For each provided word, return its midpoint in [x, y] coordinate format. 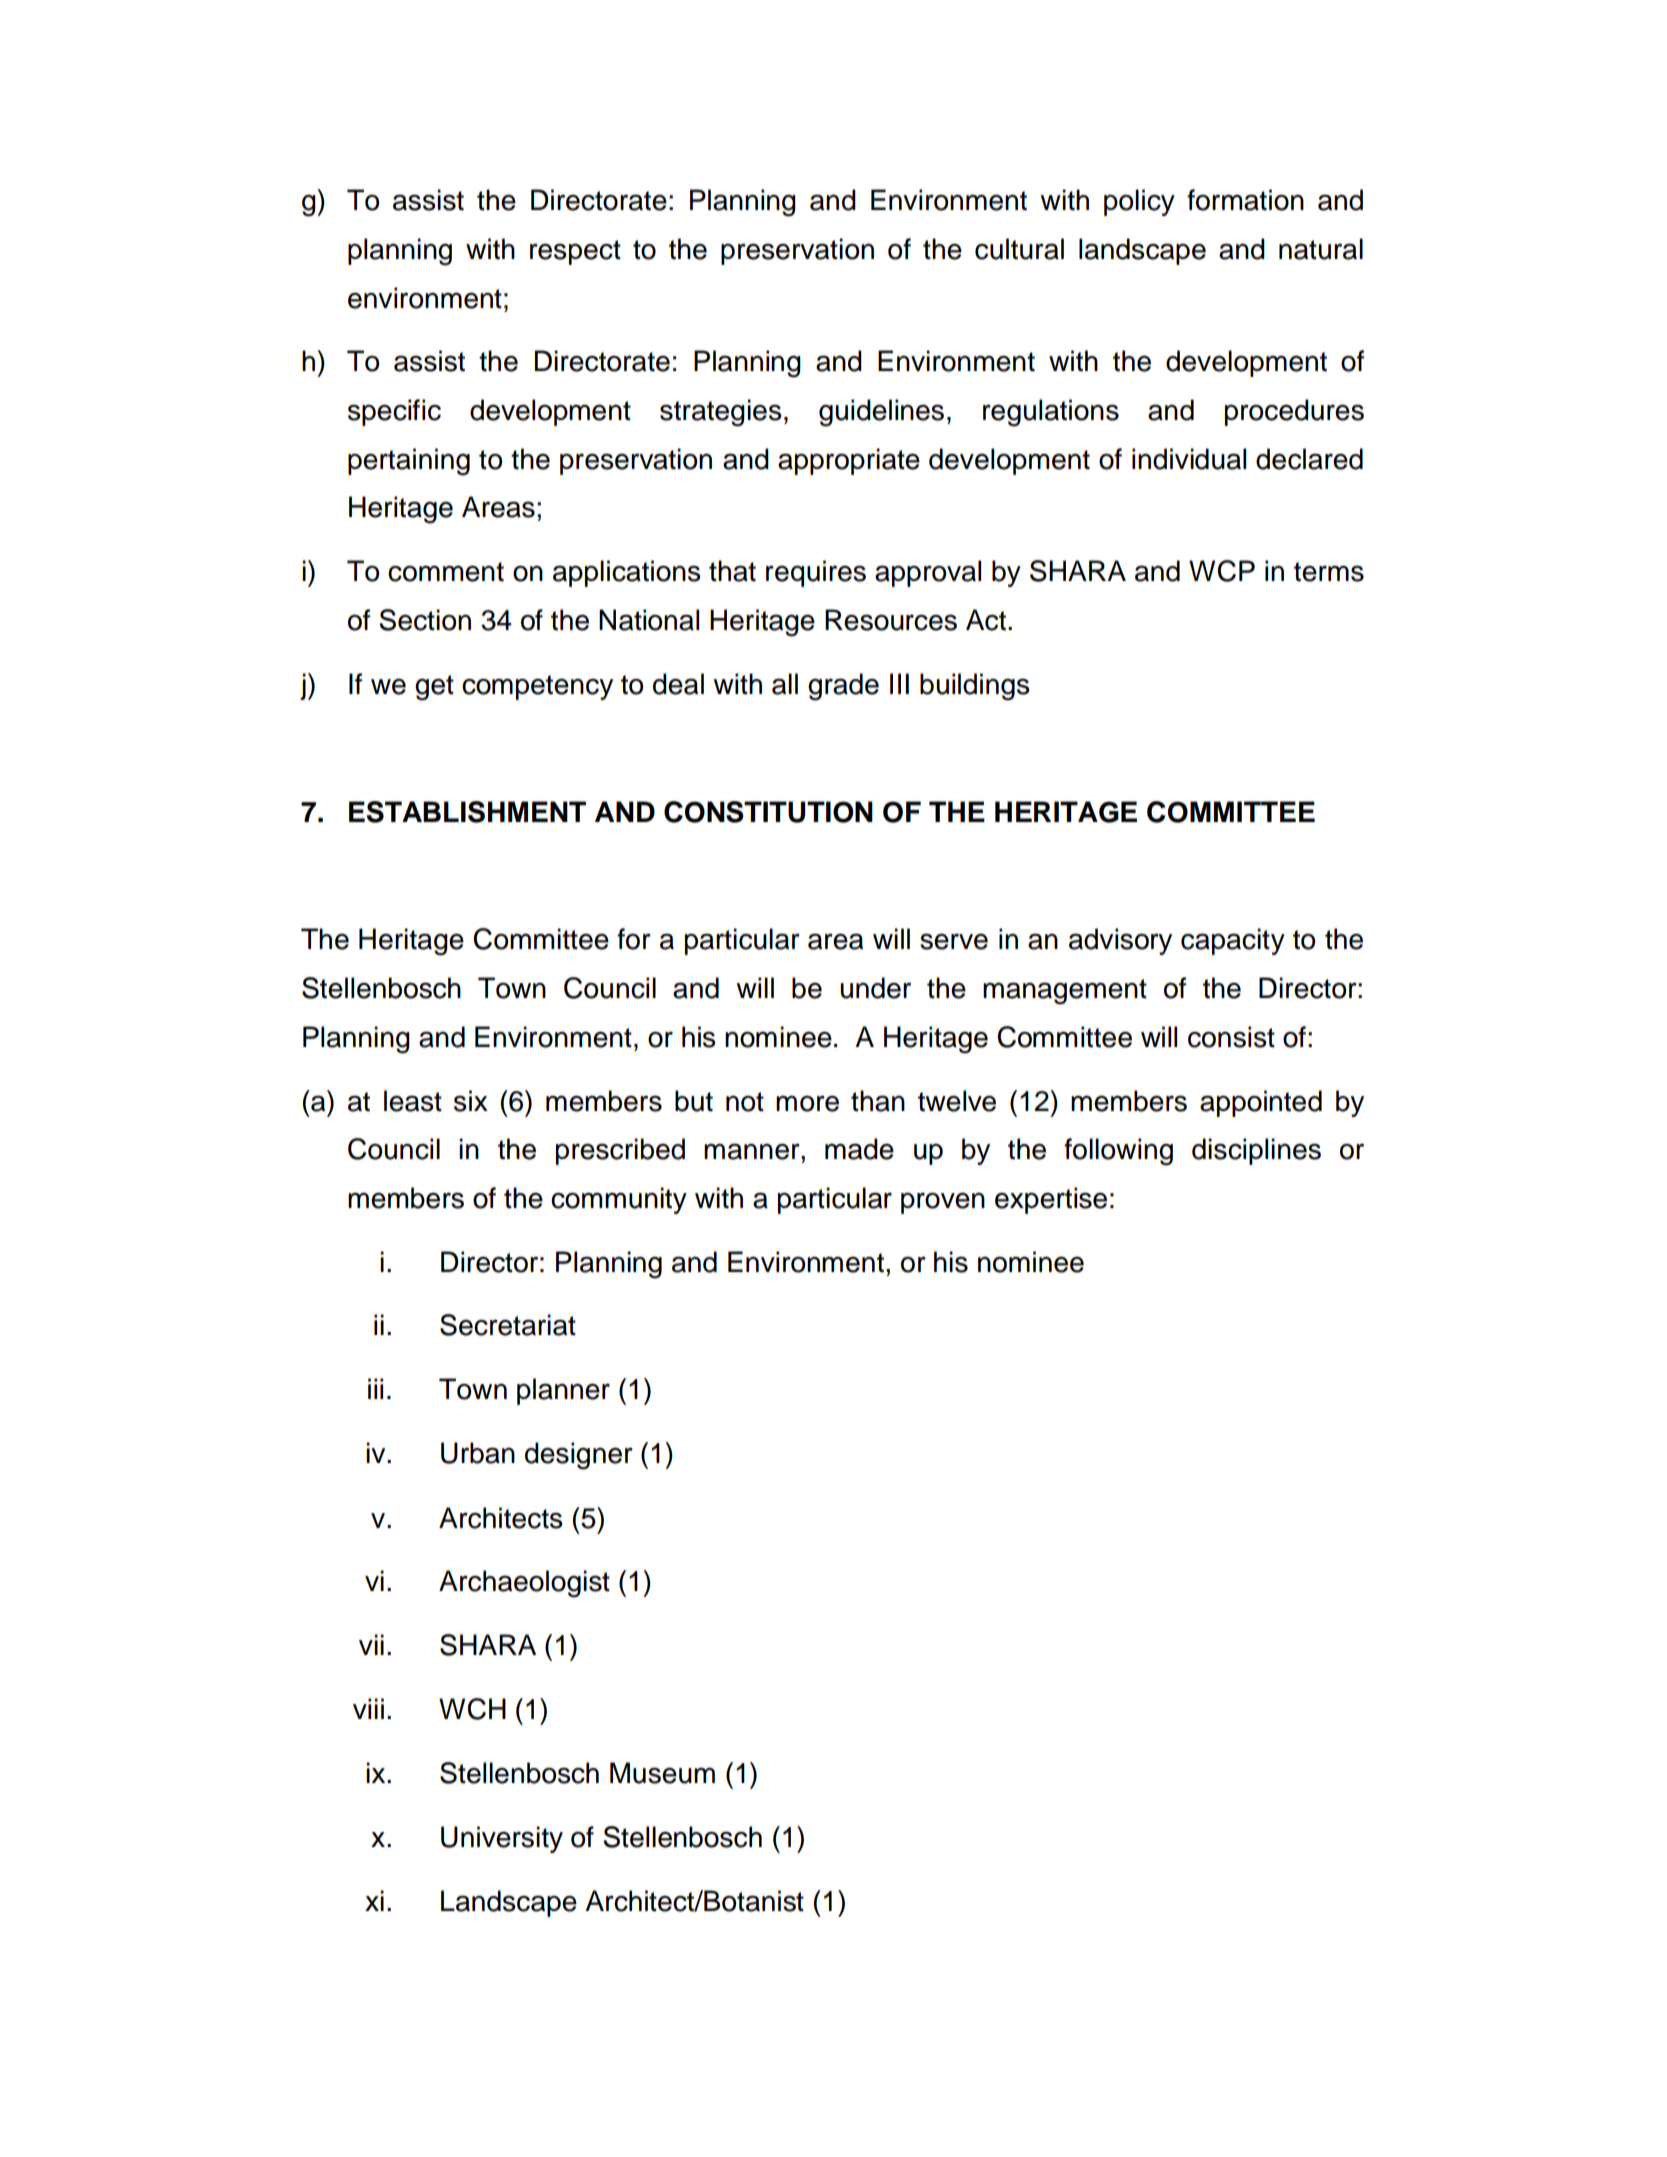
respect [575, 252]
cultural [1019, 249]
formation [1245, 200]
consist [1231, 1037]
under [875, 988]
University [502, 1839]
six [471, 1101]
